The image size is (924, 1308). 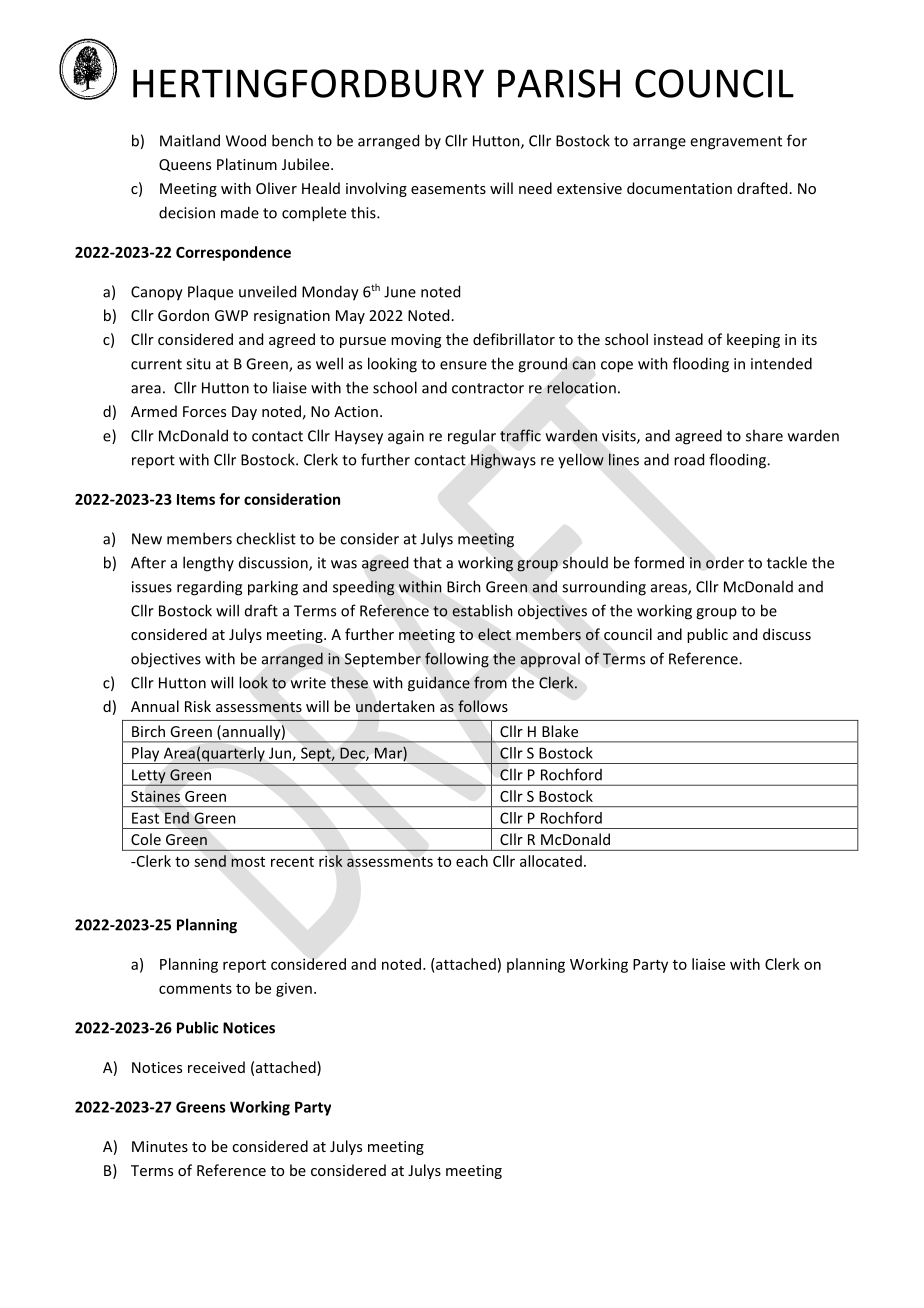 I want to click on received, so click(x=216, y=1067).
